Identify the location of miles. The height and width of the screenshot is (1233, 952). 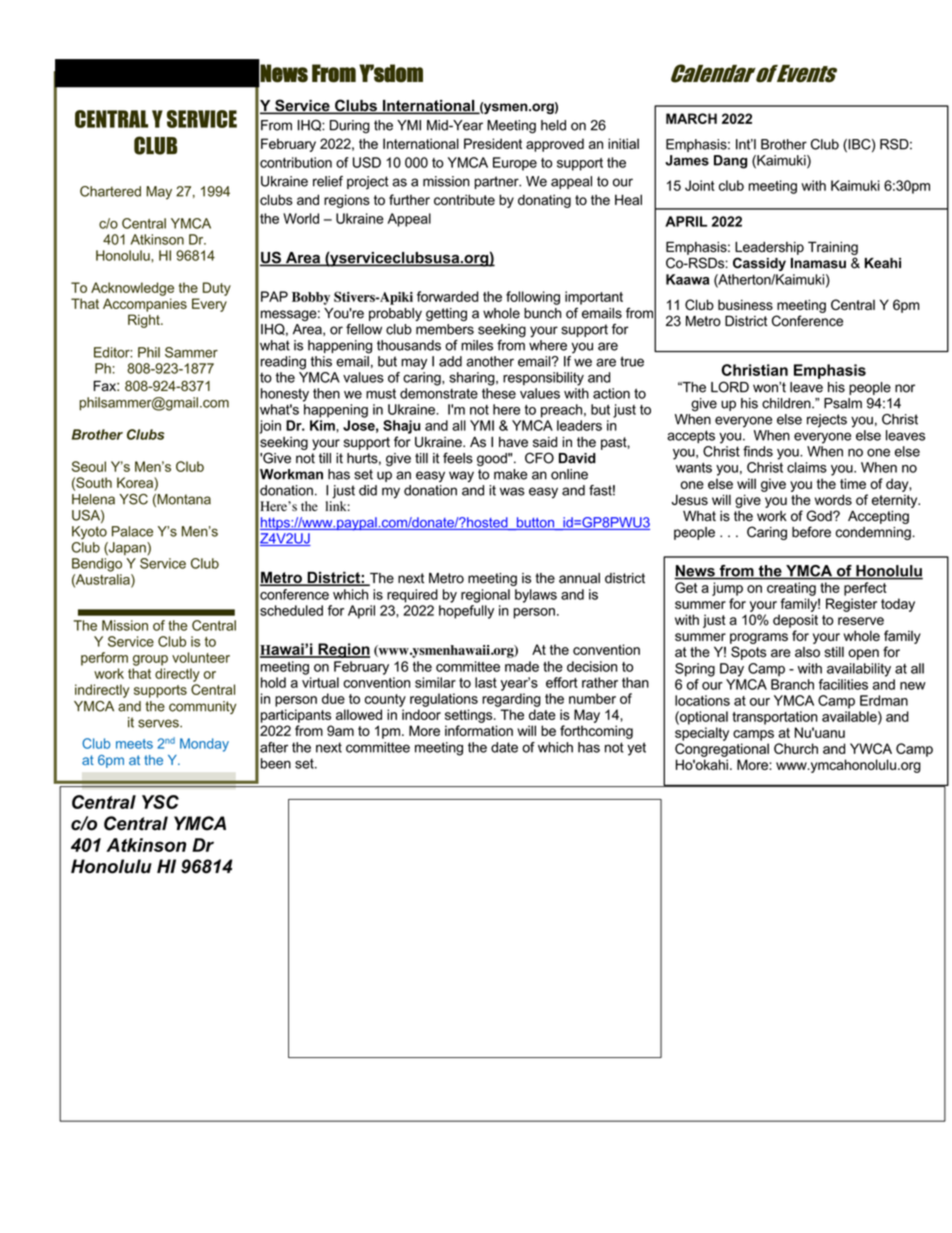
(477, 345).
